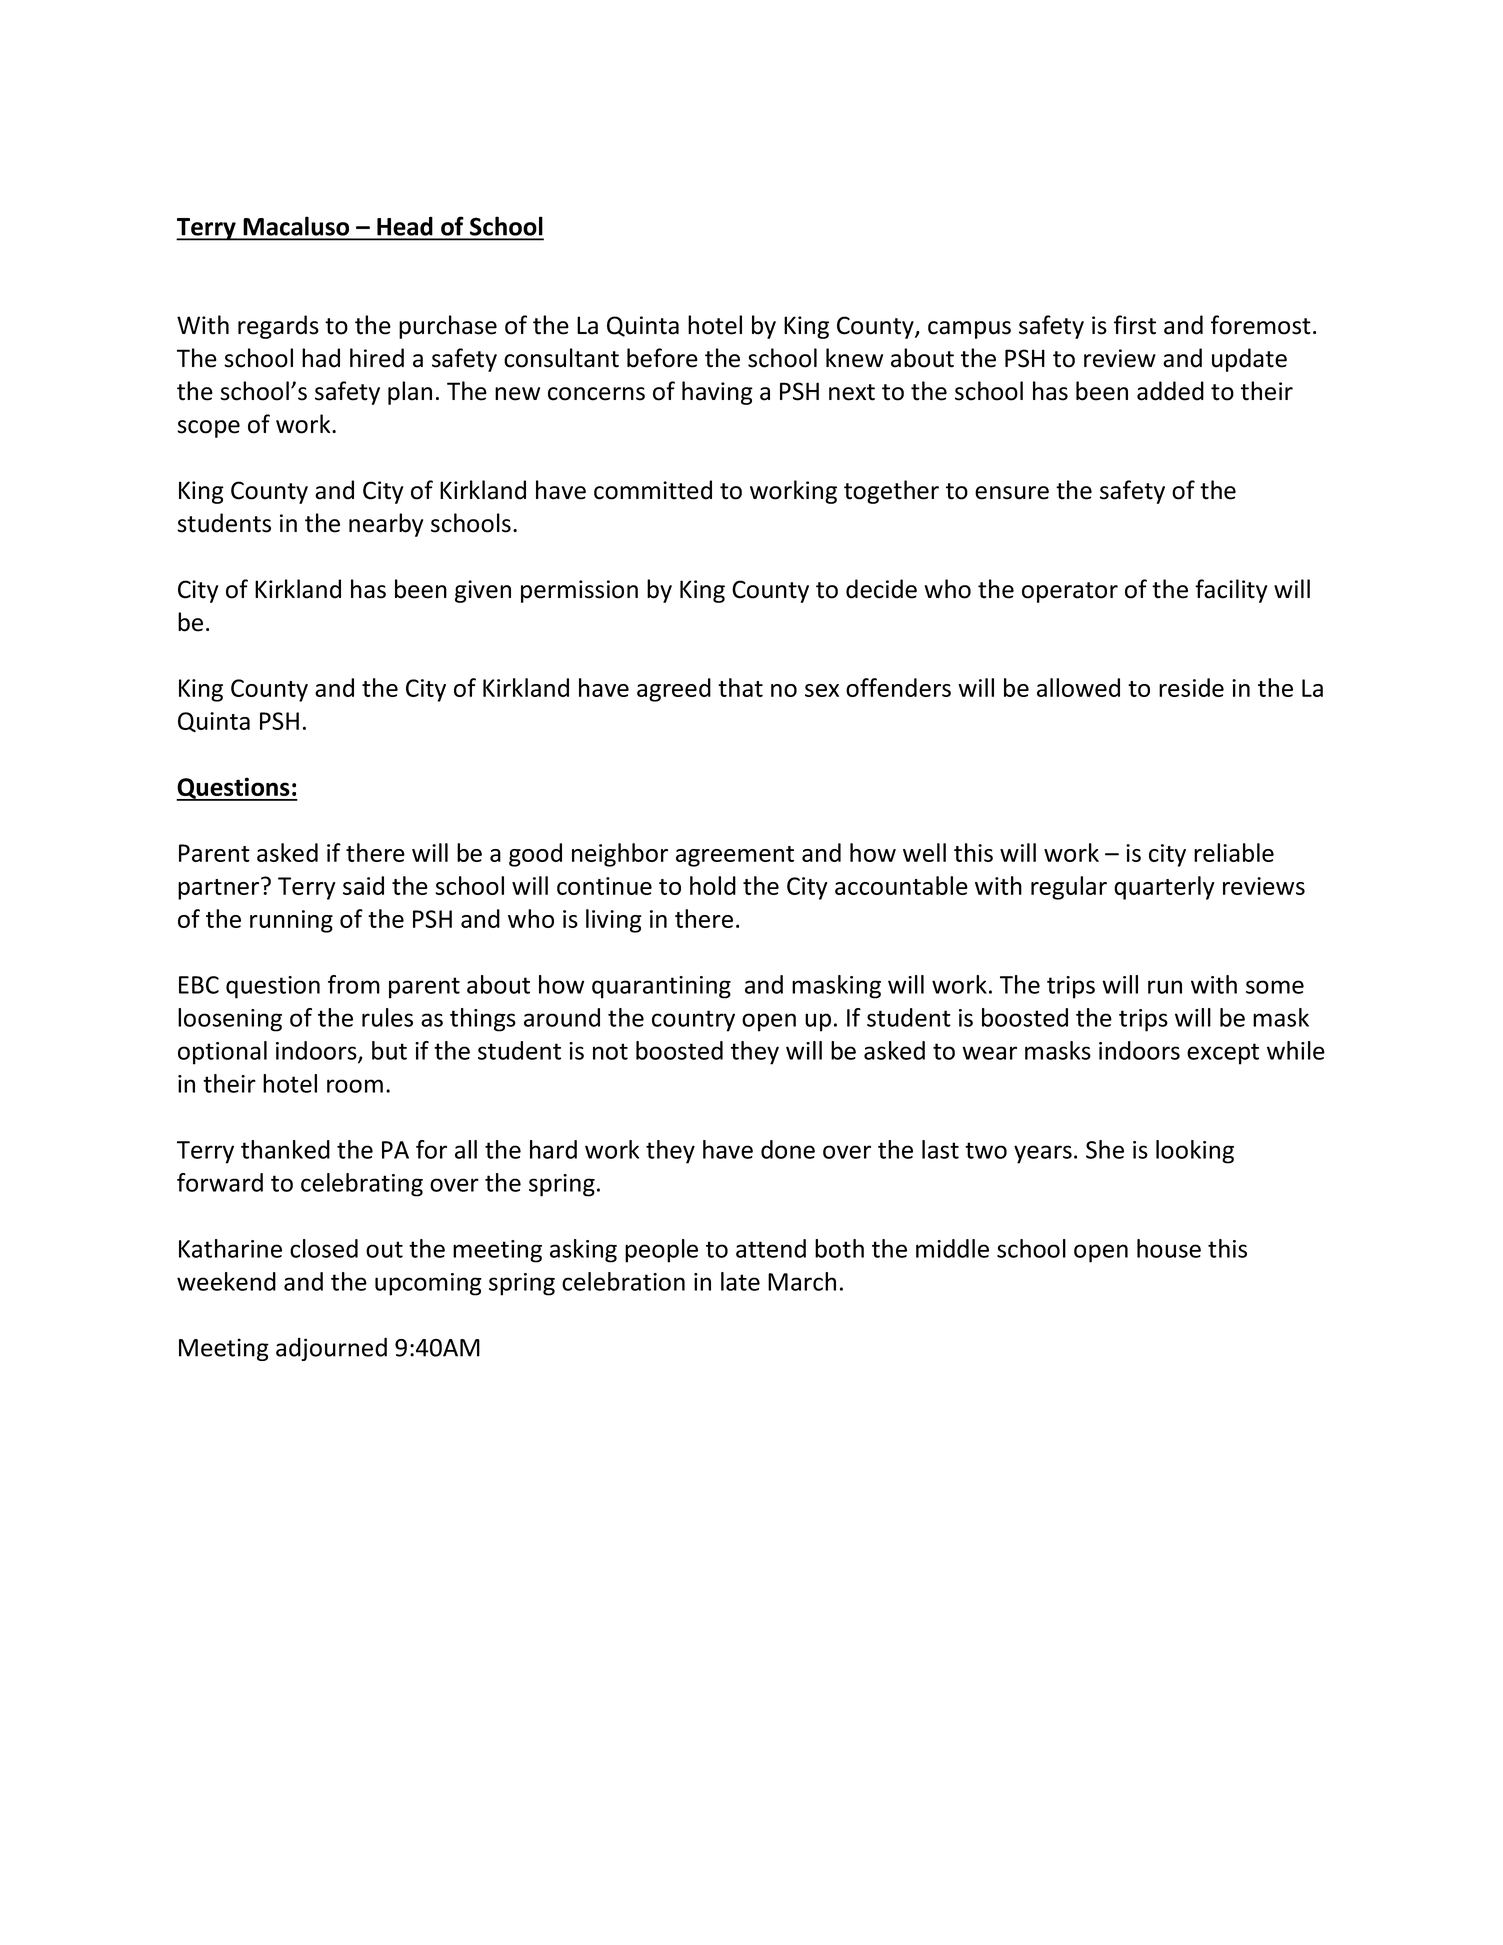 The image size is (1503, 1945). Describe the element at coordinates (324, 1248) in the screenshot. I see `closed` at that location.
